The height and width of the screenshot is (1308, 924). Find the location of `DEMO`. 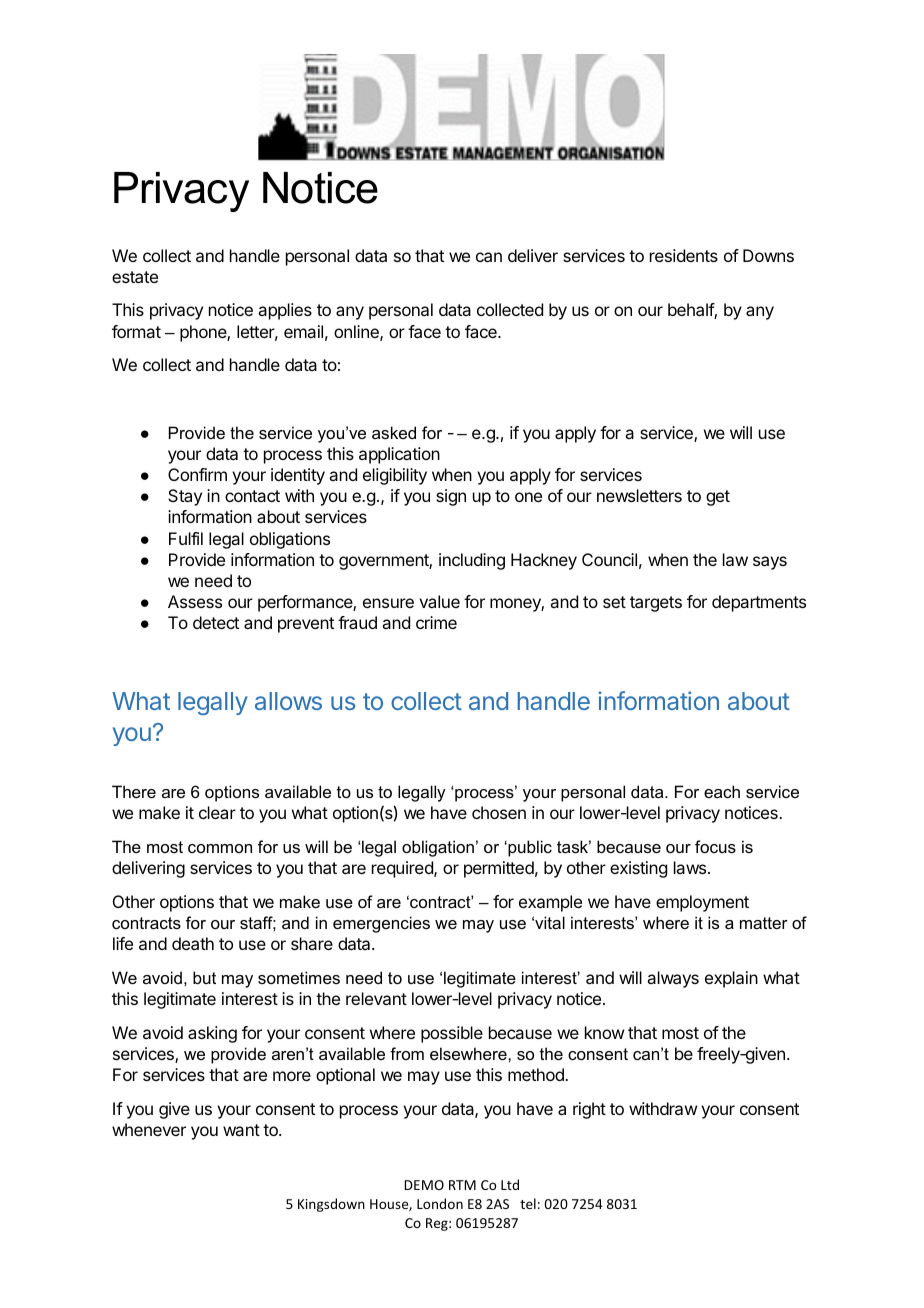

DEMO is located at coordinates (424, 1185).
